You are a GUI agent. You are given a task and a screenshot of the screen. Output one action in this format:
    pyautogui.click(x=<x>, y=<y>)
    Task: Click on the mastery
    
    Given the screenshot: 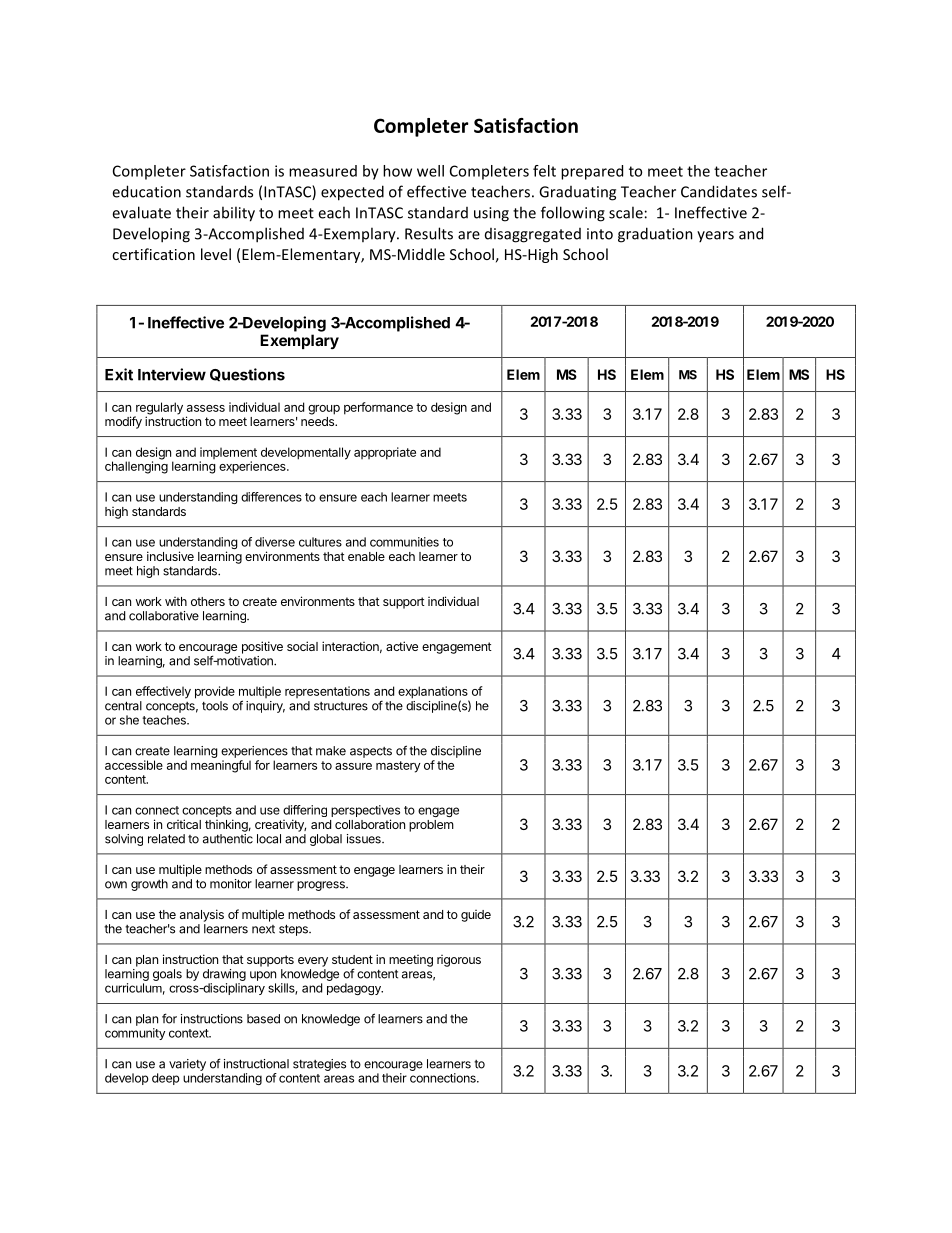 What is the action you would take?
    pyautogui.click(x=398, y=767)
